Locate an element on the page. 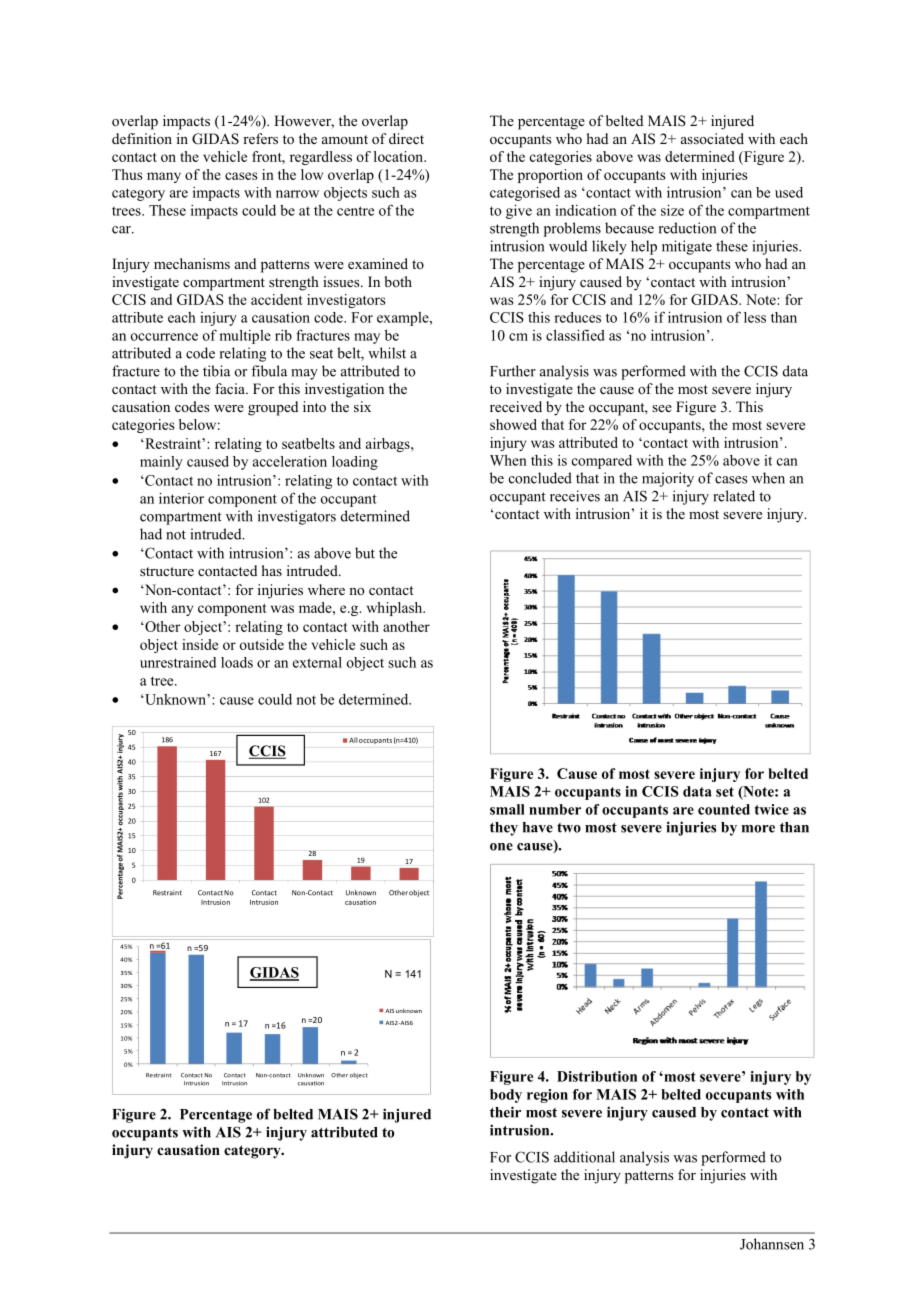 Image resolution: width=924 pixels, height=1308 pixels. body is located at coordinates (506, 1096).
